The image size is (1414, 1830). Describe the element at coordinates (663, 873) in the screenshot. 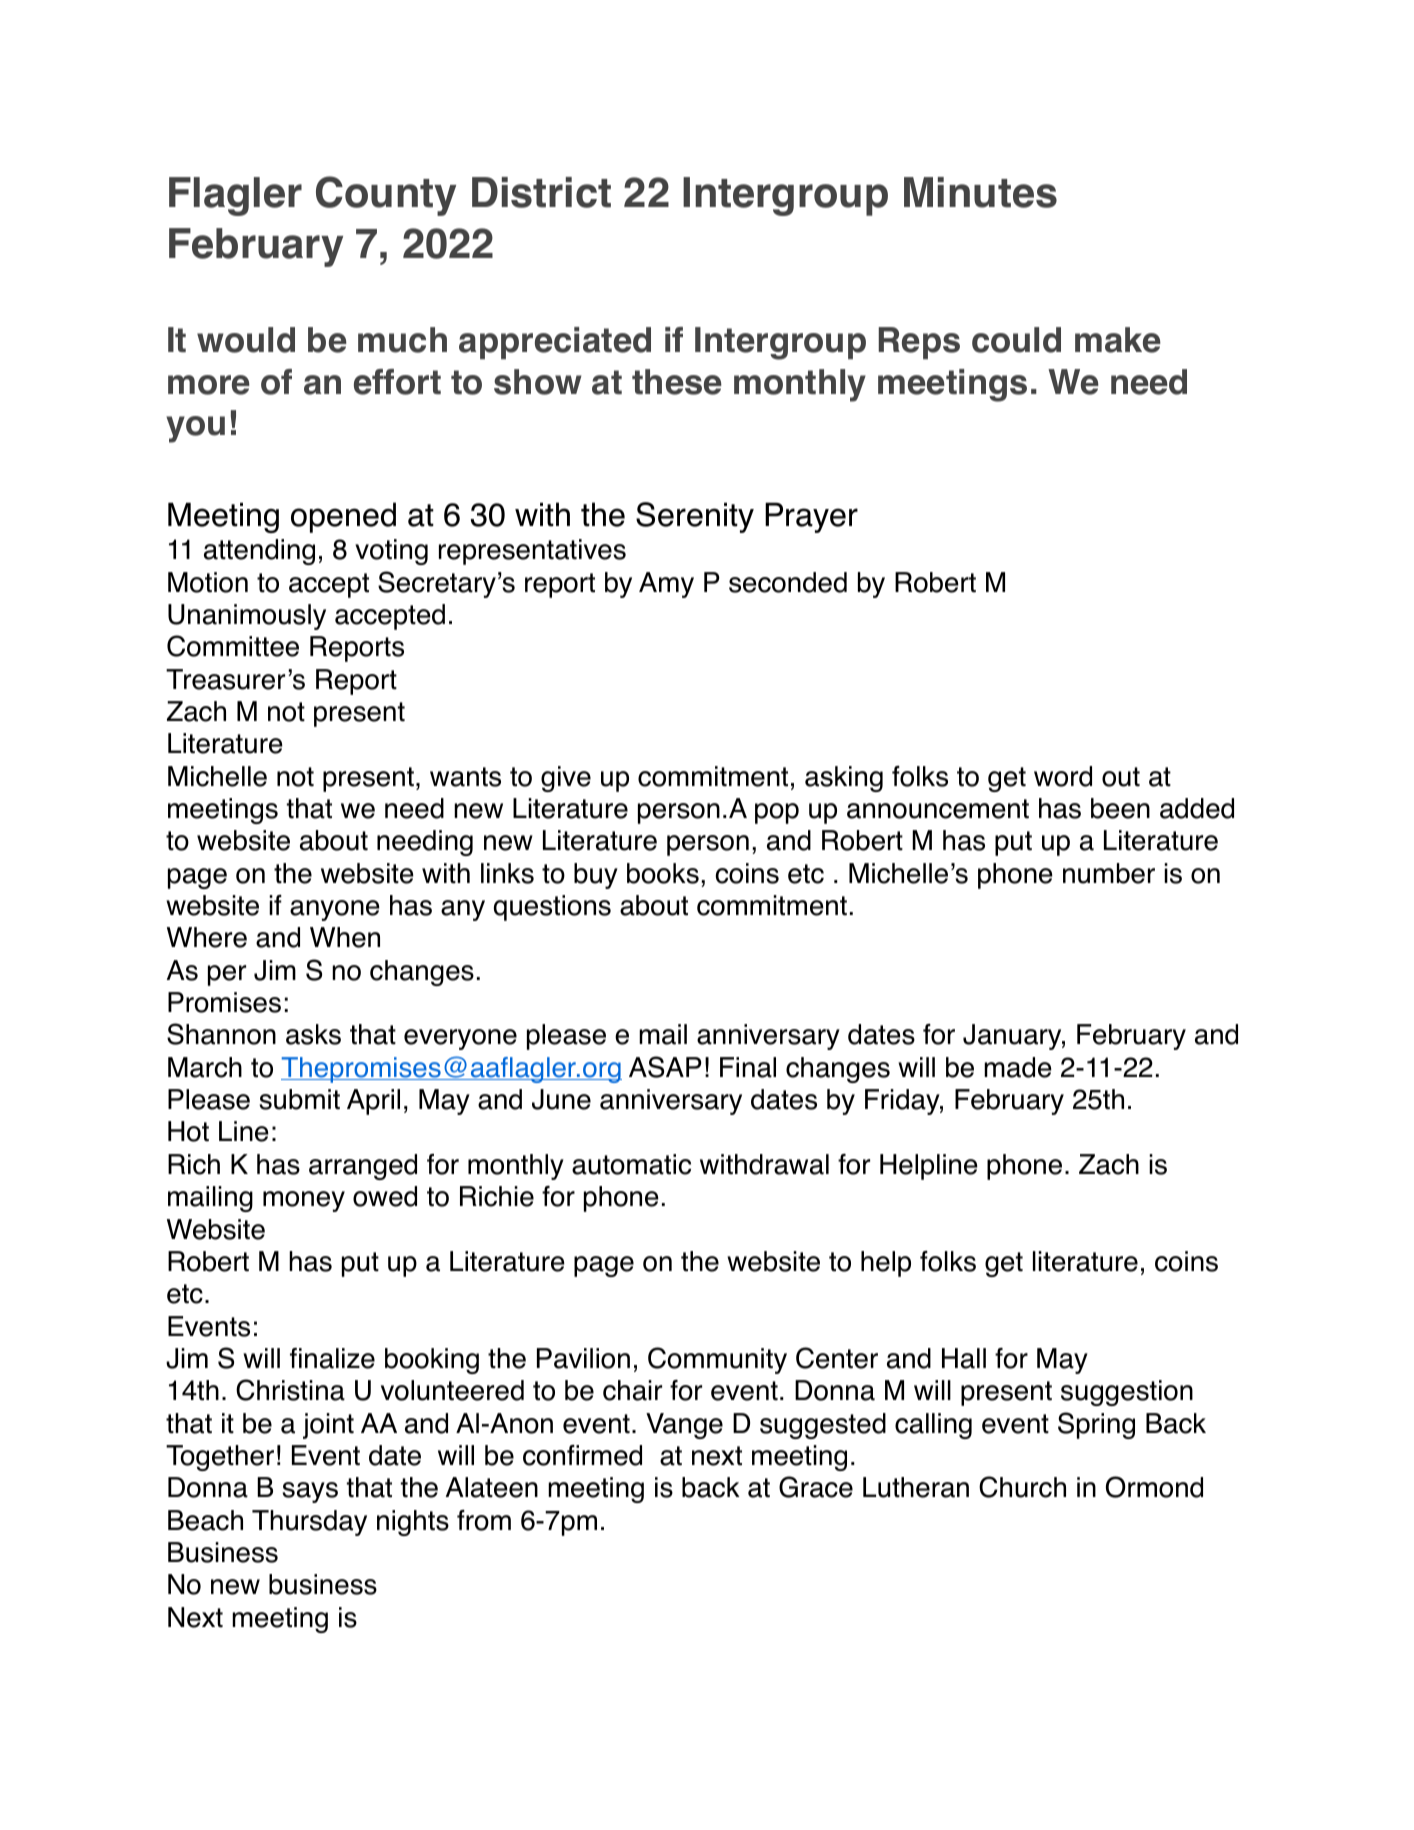

I see `books` at that location.
